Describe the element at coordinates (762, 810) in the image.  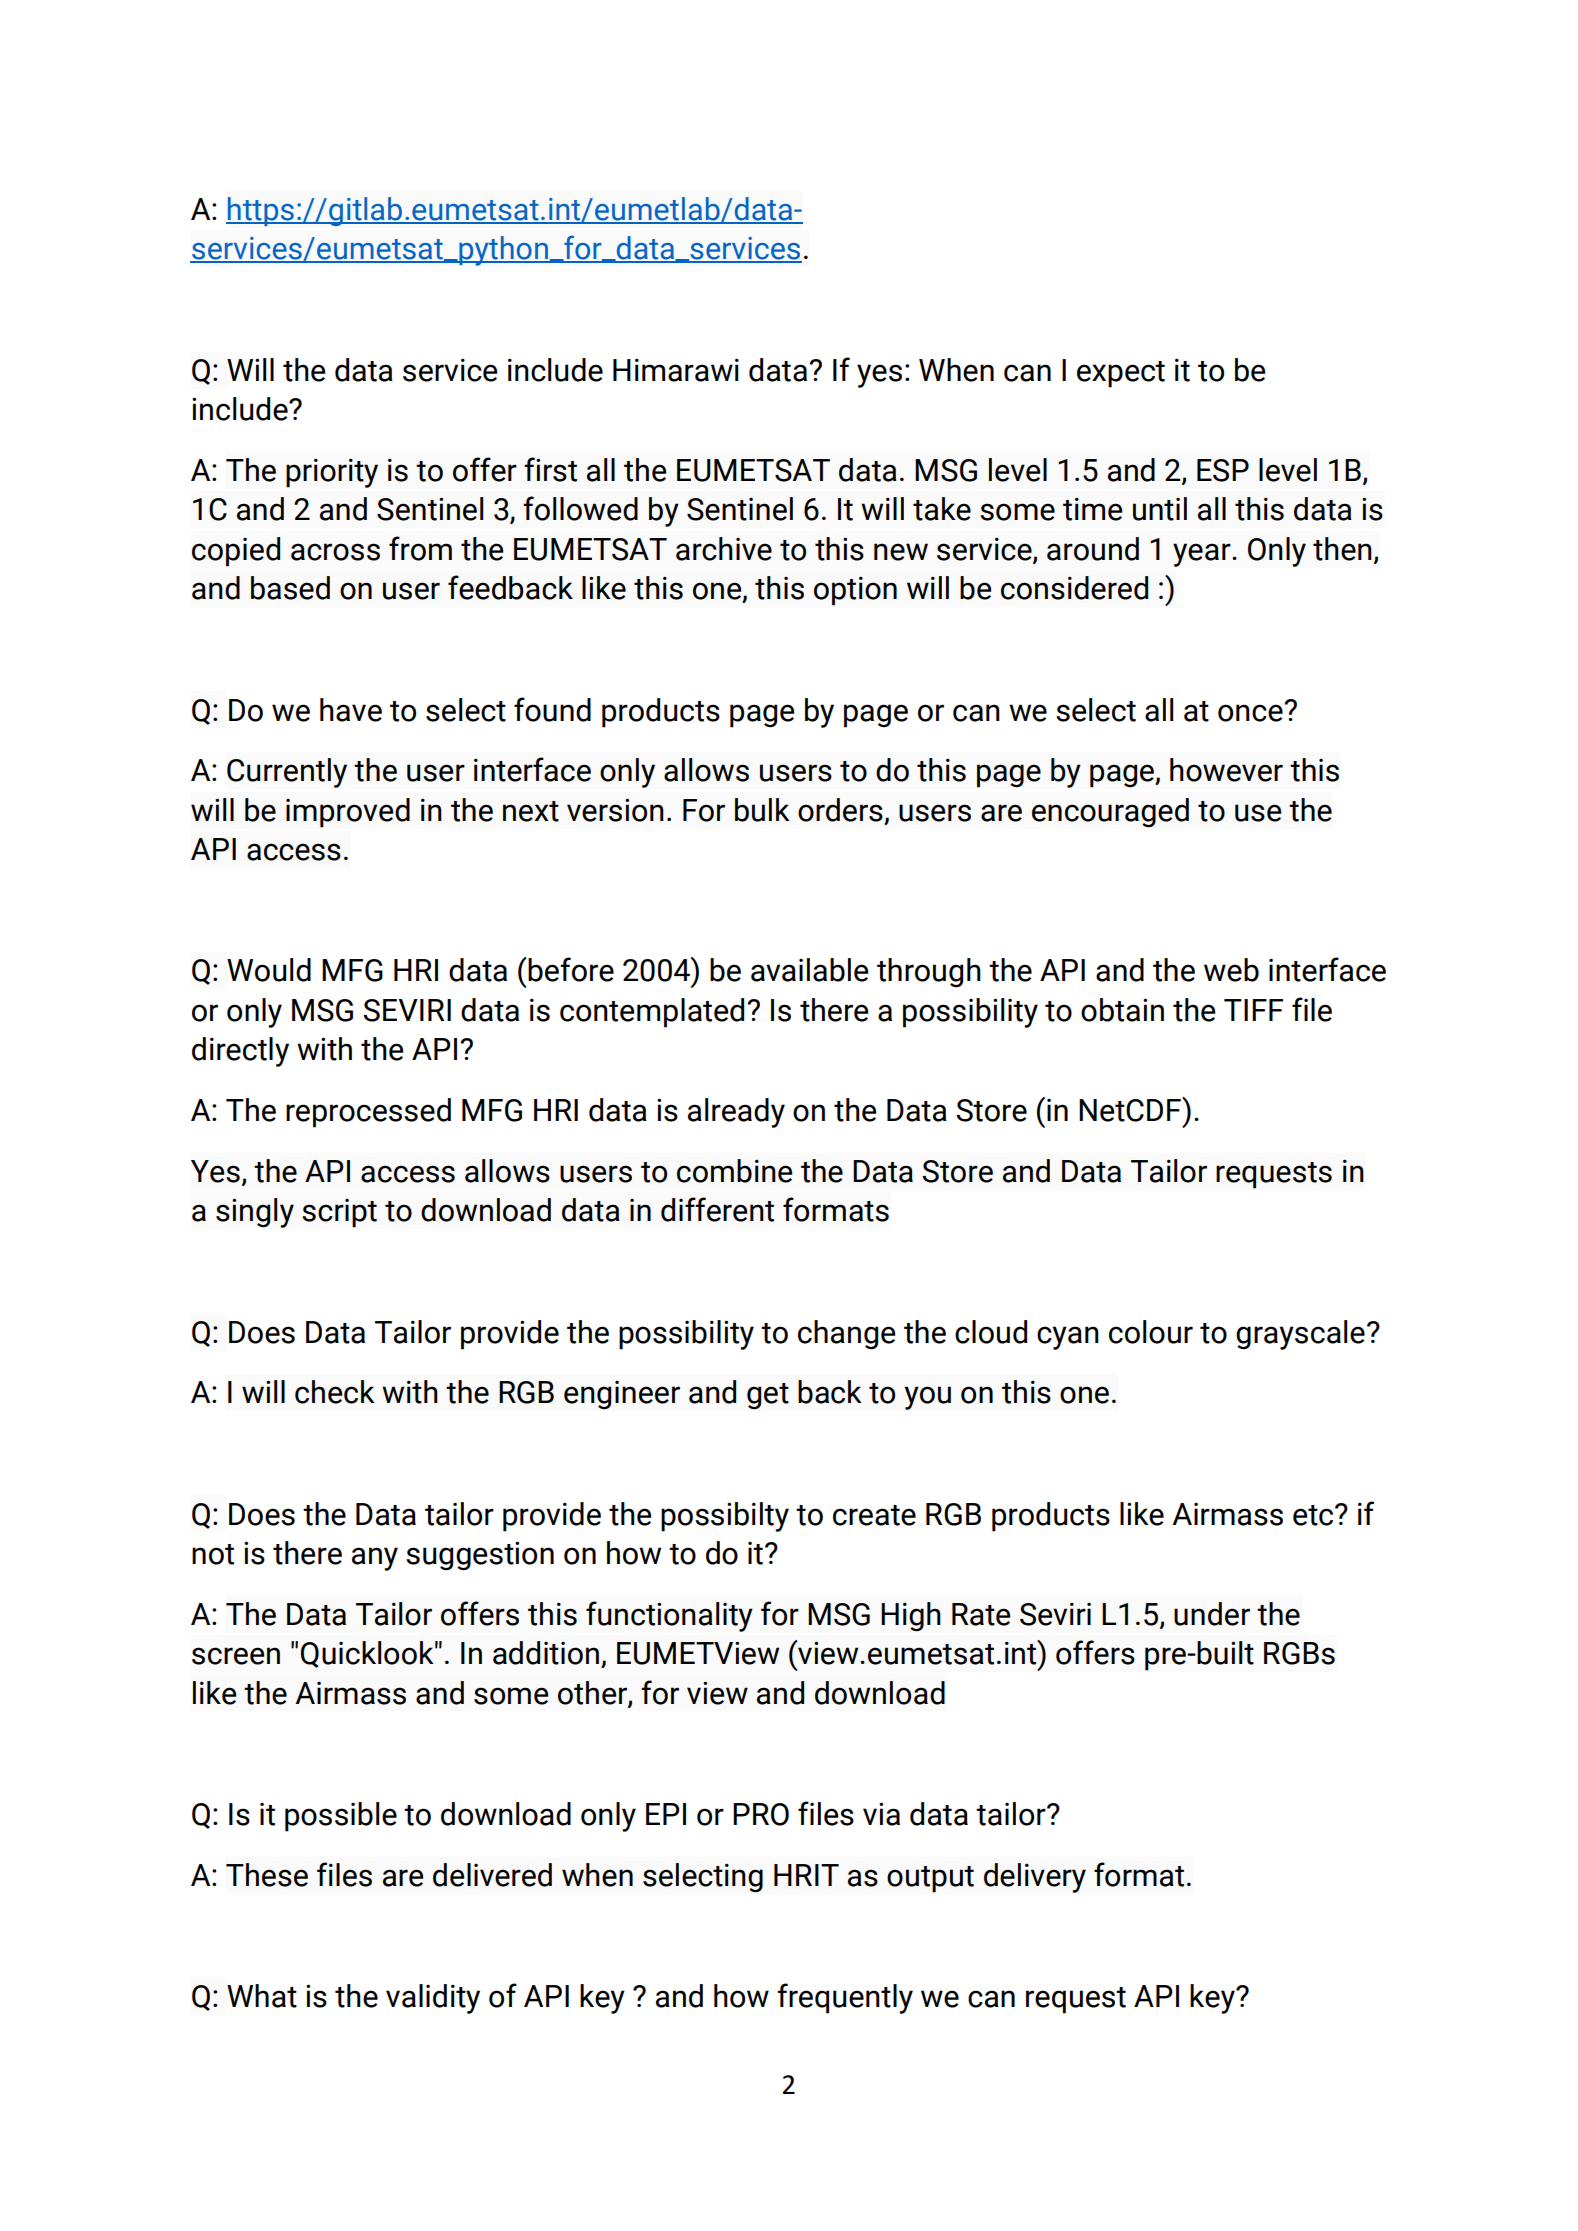
I see `bulk` at that location.
